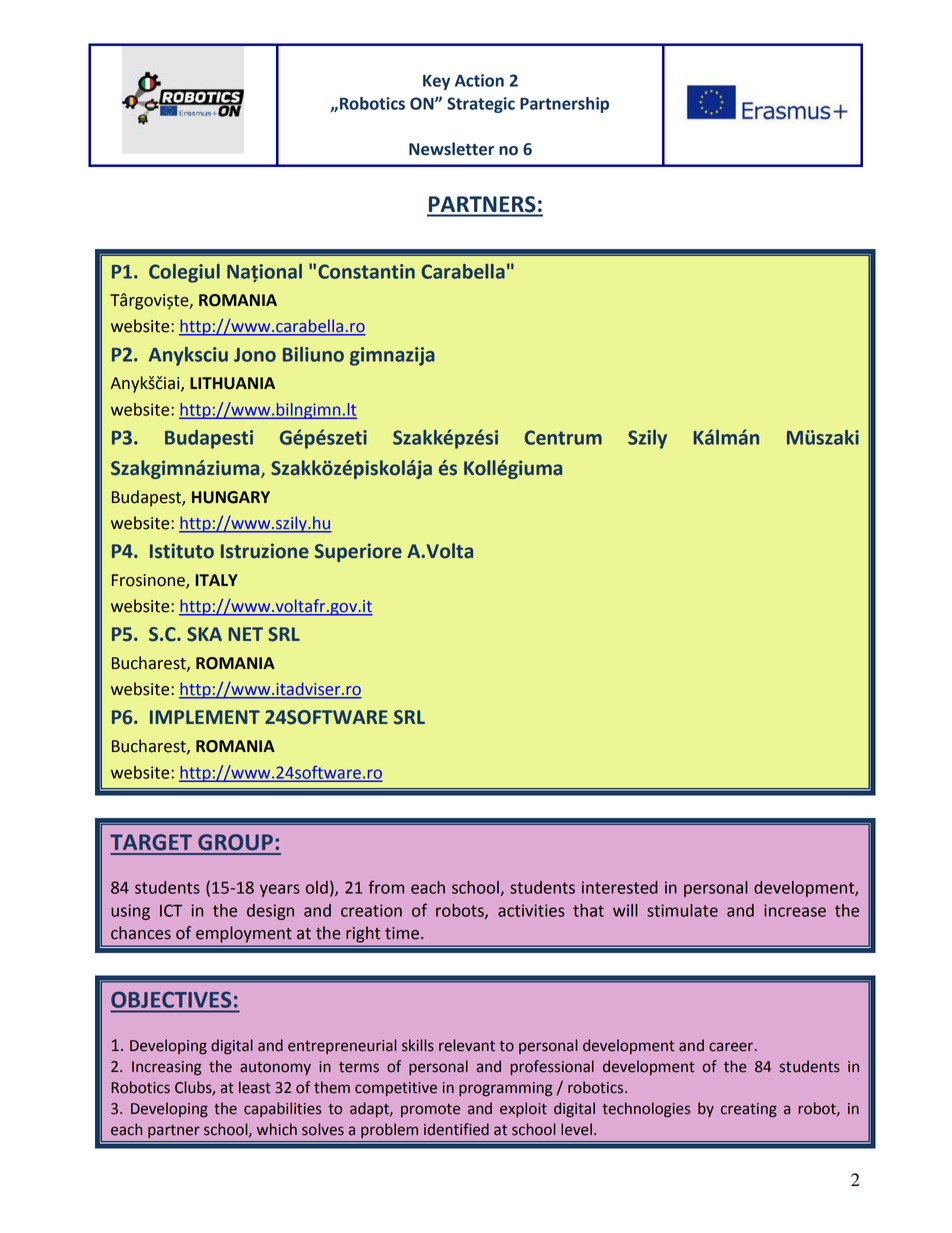 The height and width of the document is (1233, 952). I want to click on activities, so click(531, 910).
